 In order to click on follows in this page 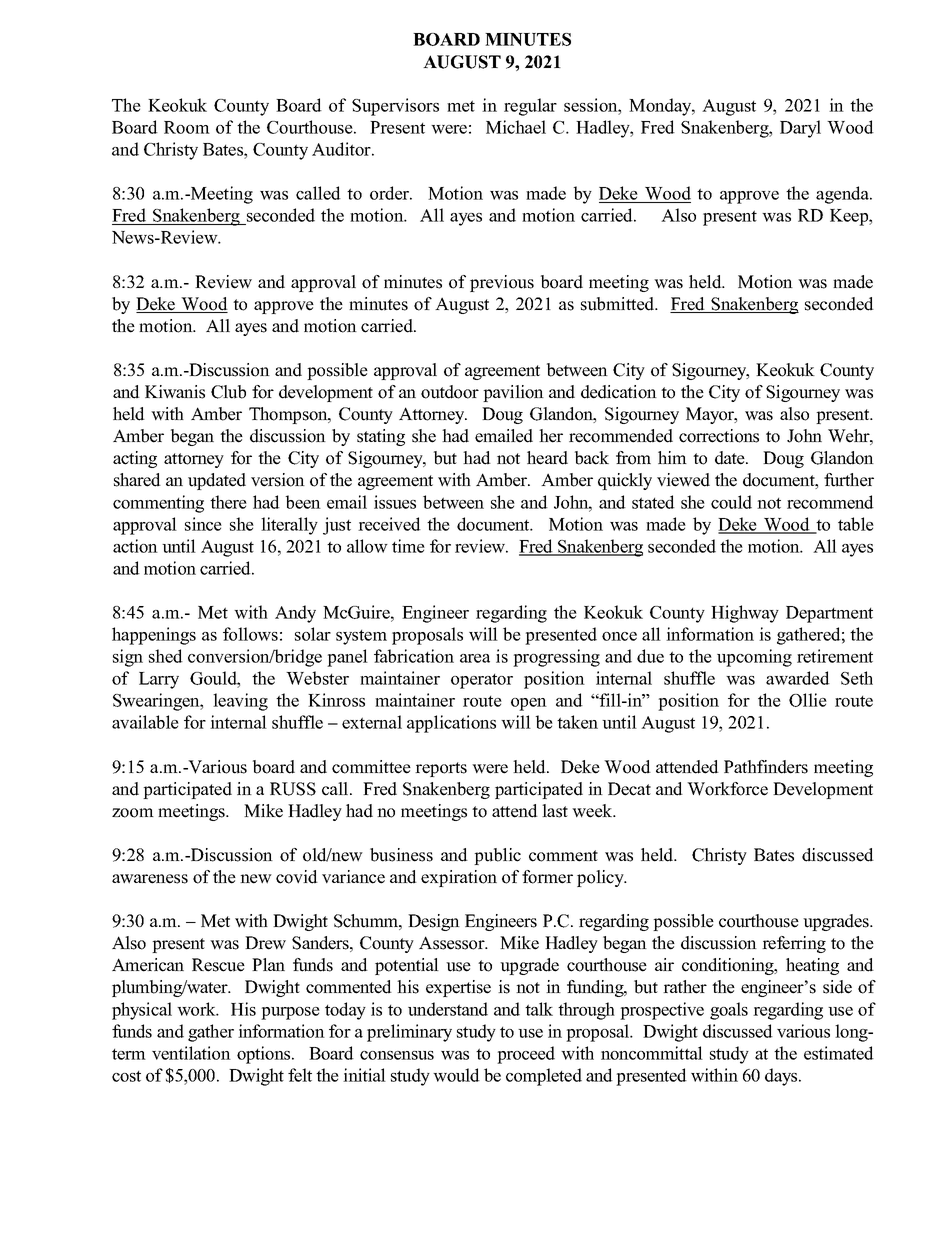, I will do `click(250, 634)`.
